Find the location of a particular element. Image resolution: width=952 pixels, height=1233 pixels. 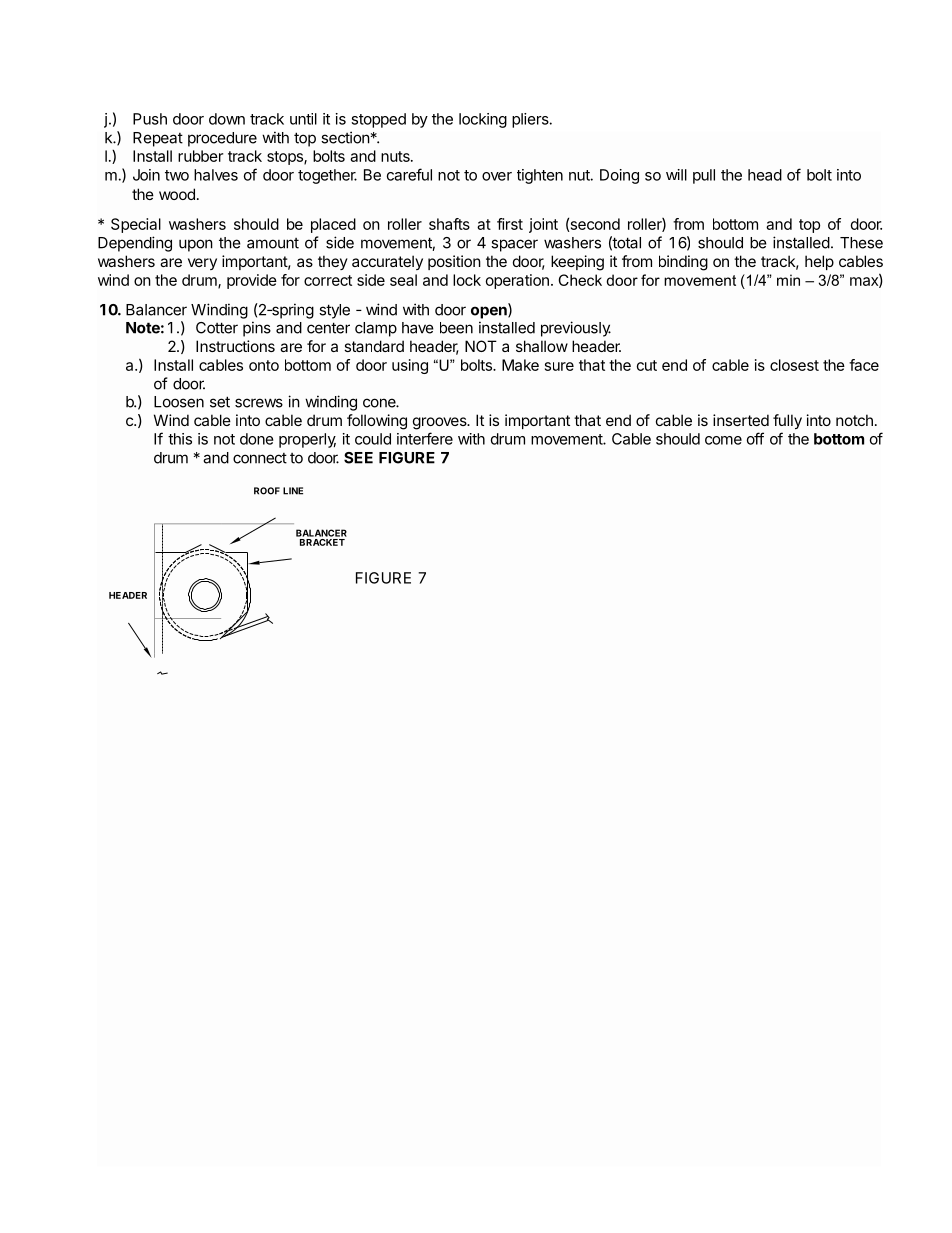

closest is located at coordinates (794, 365).
